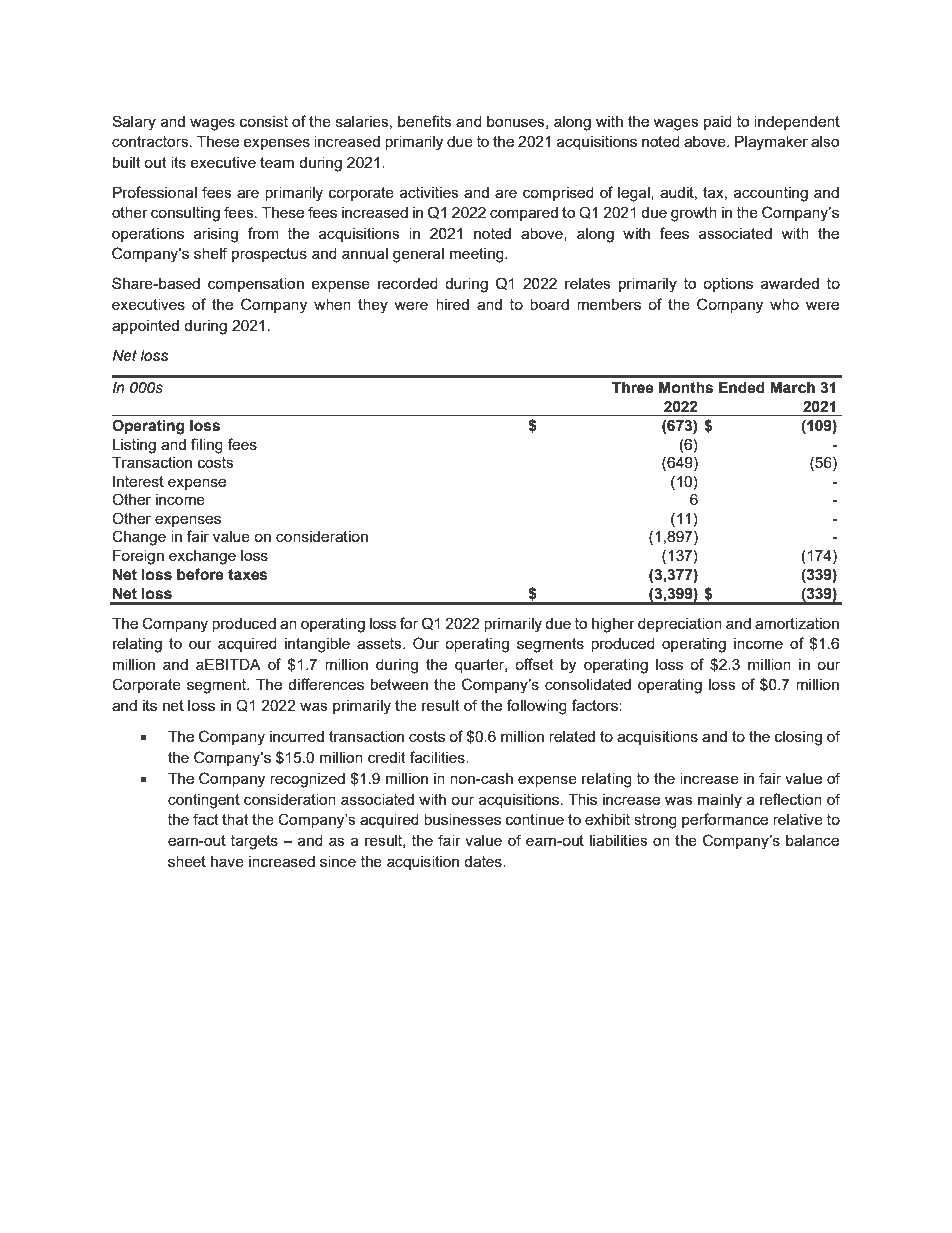 The image size is (952, 1233). I want to click on benefits, so click(425, 121).
